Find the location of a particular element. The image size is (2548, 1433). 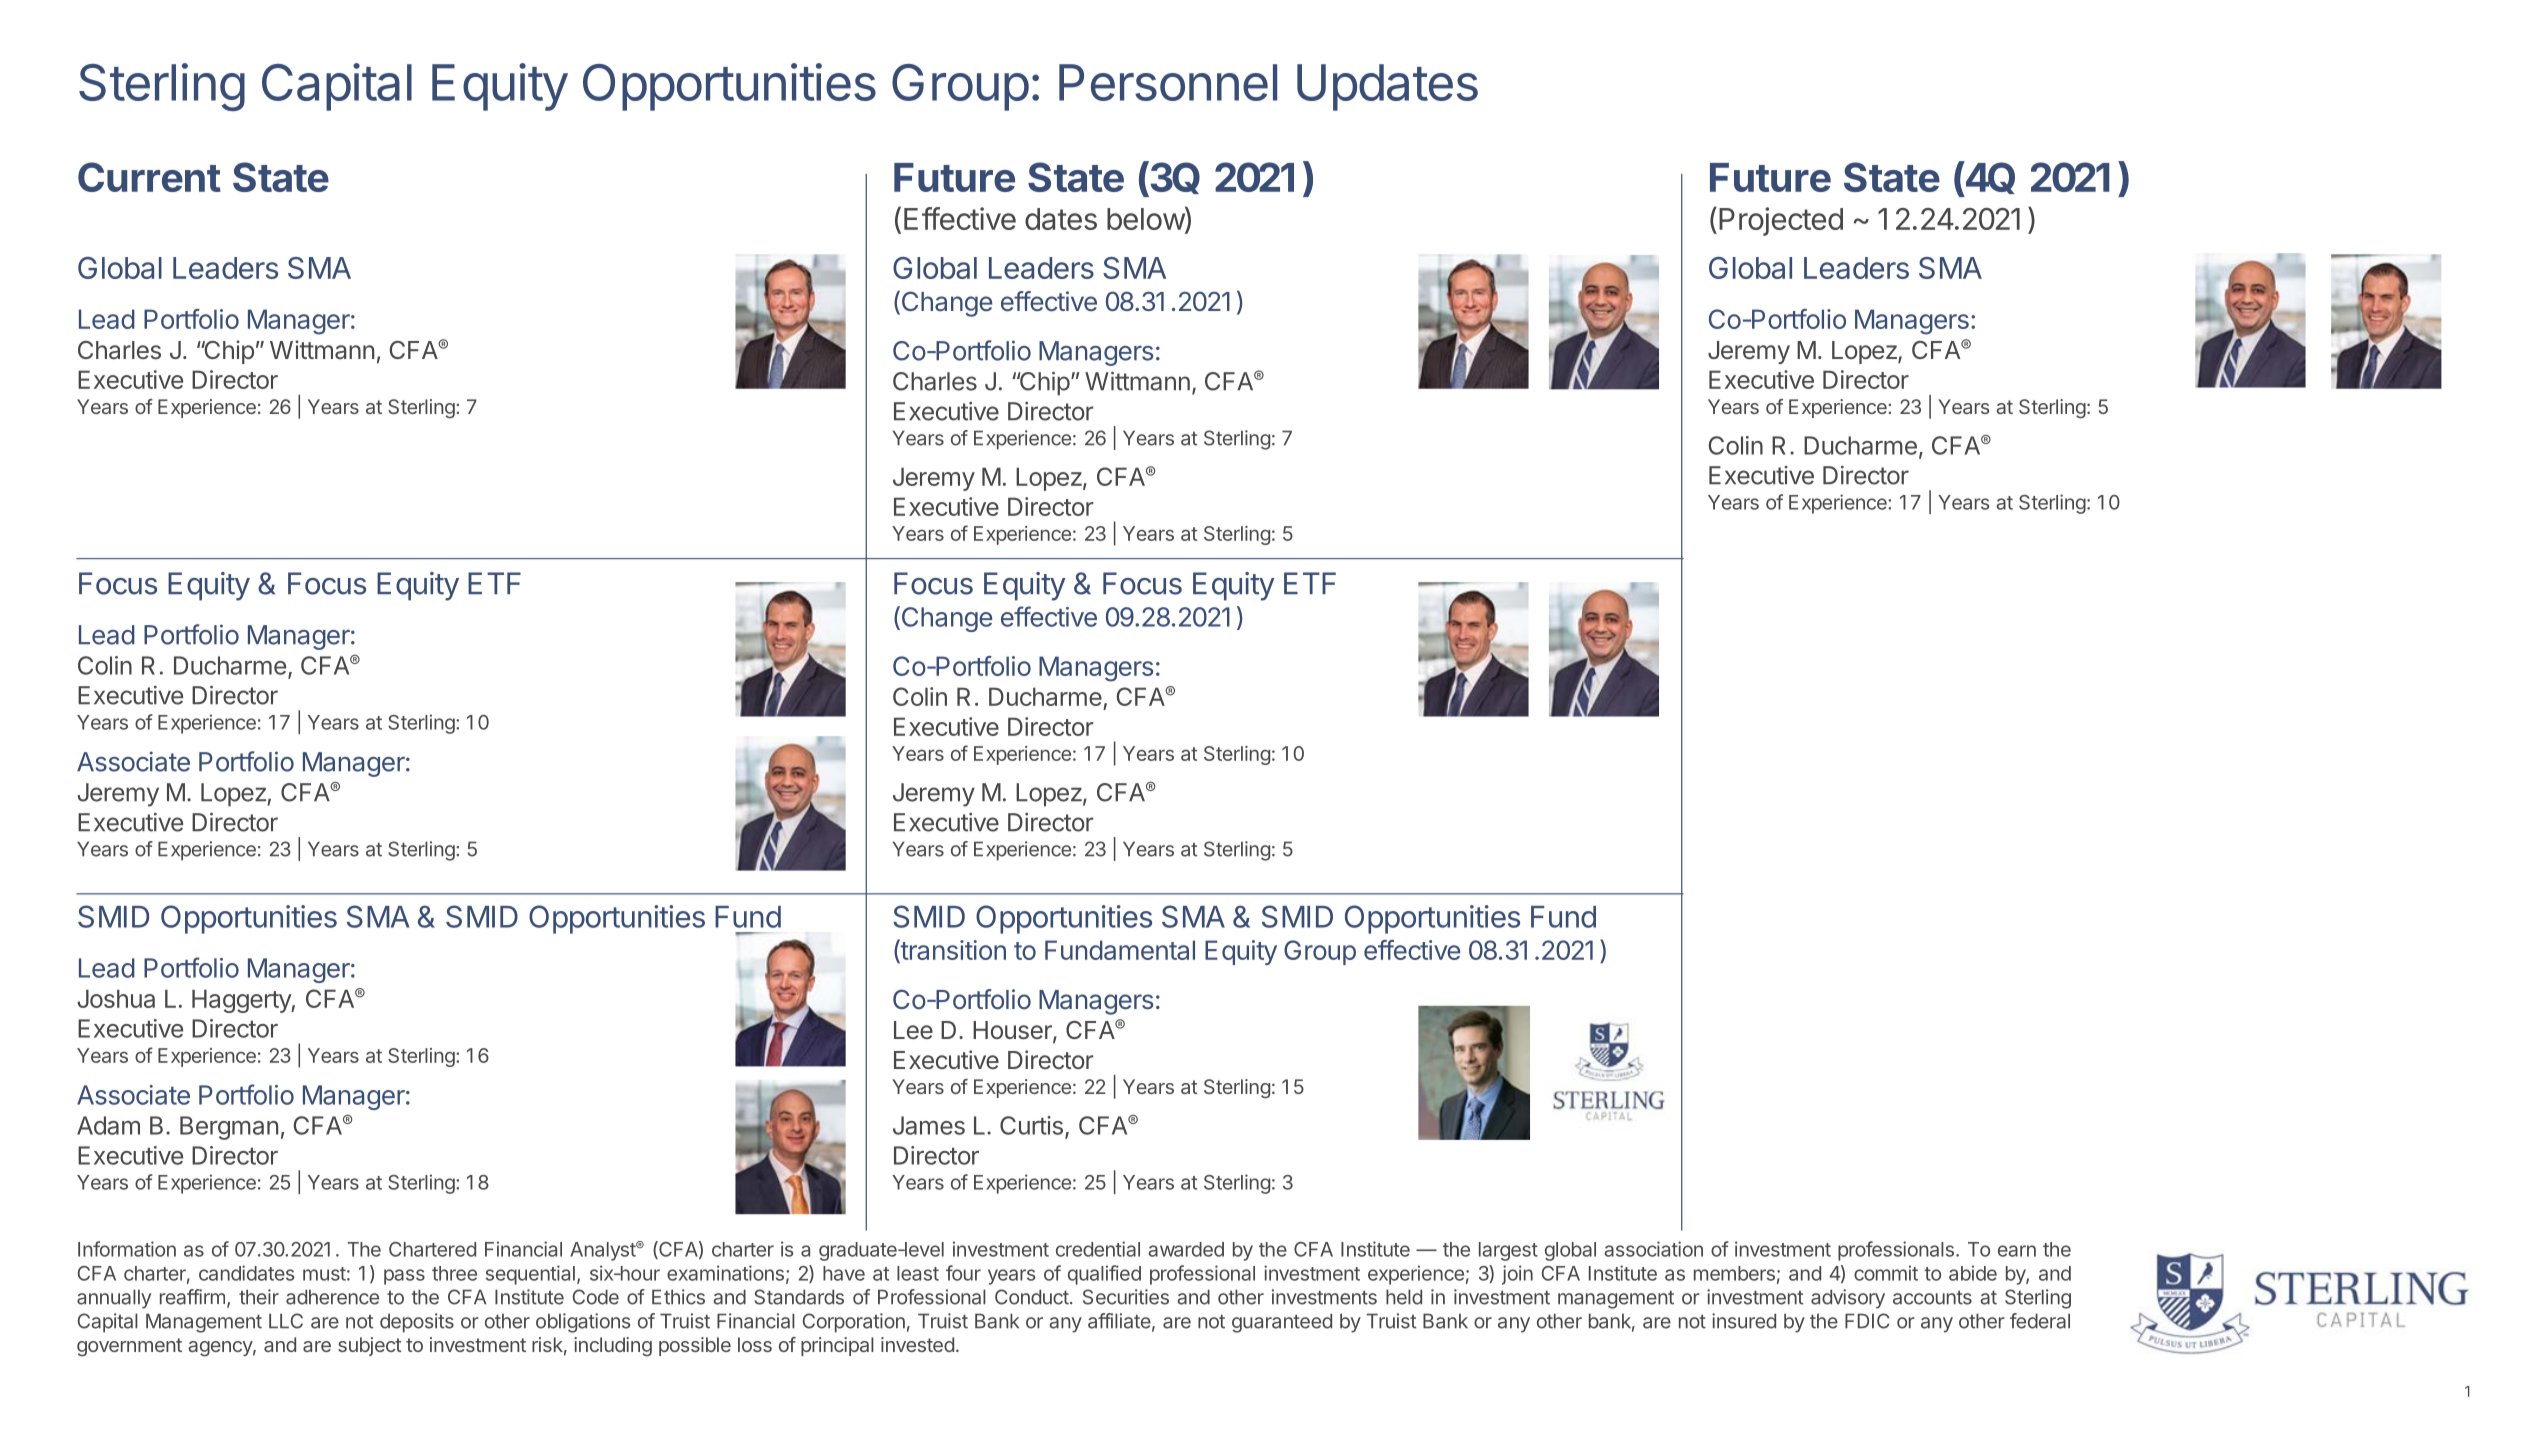

Lee is located at coordinates (913, 1030).
